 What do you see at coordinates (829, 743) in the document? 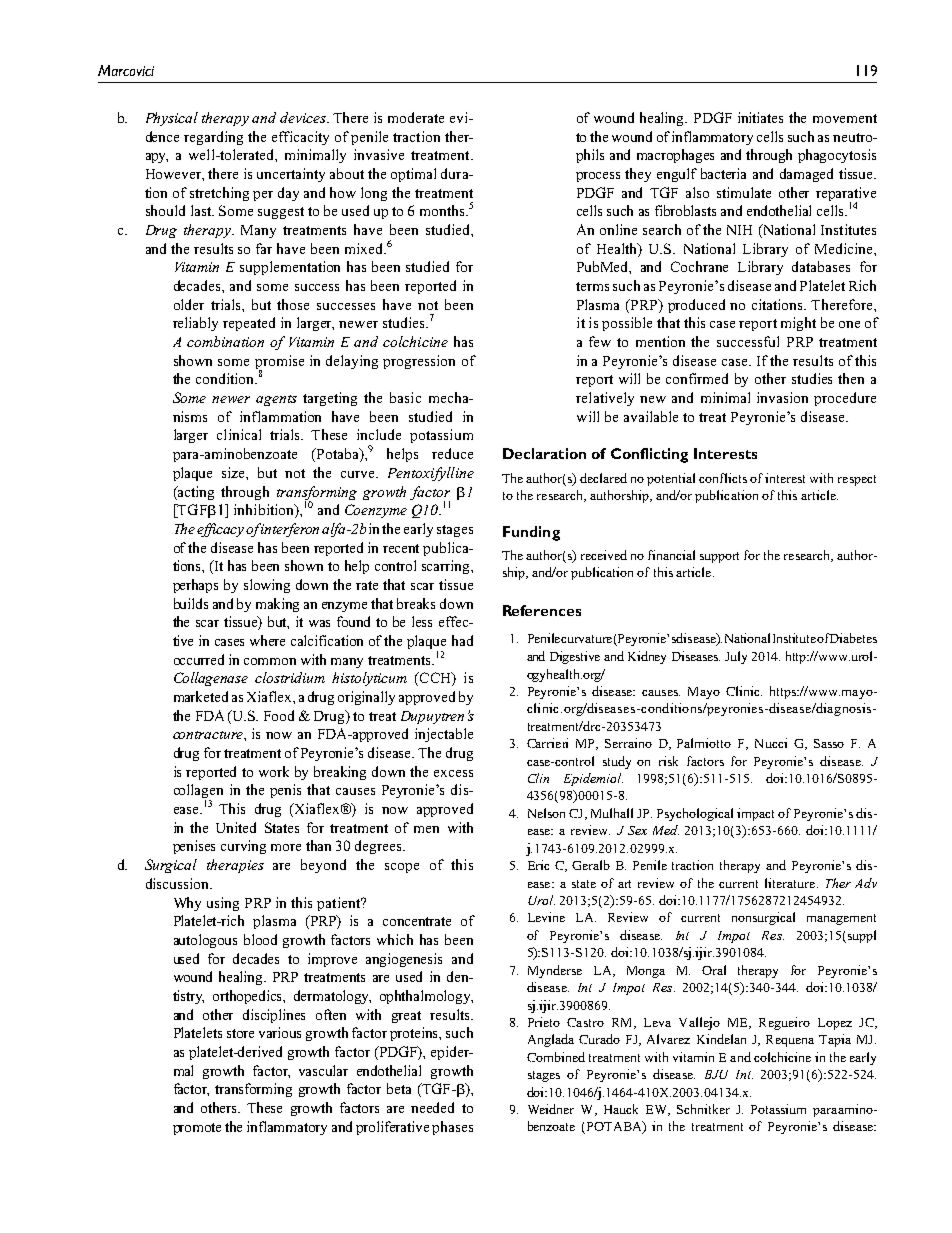
I see `Sasso` at bounding box center [829, 743].
